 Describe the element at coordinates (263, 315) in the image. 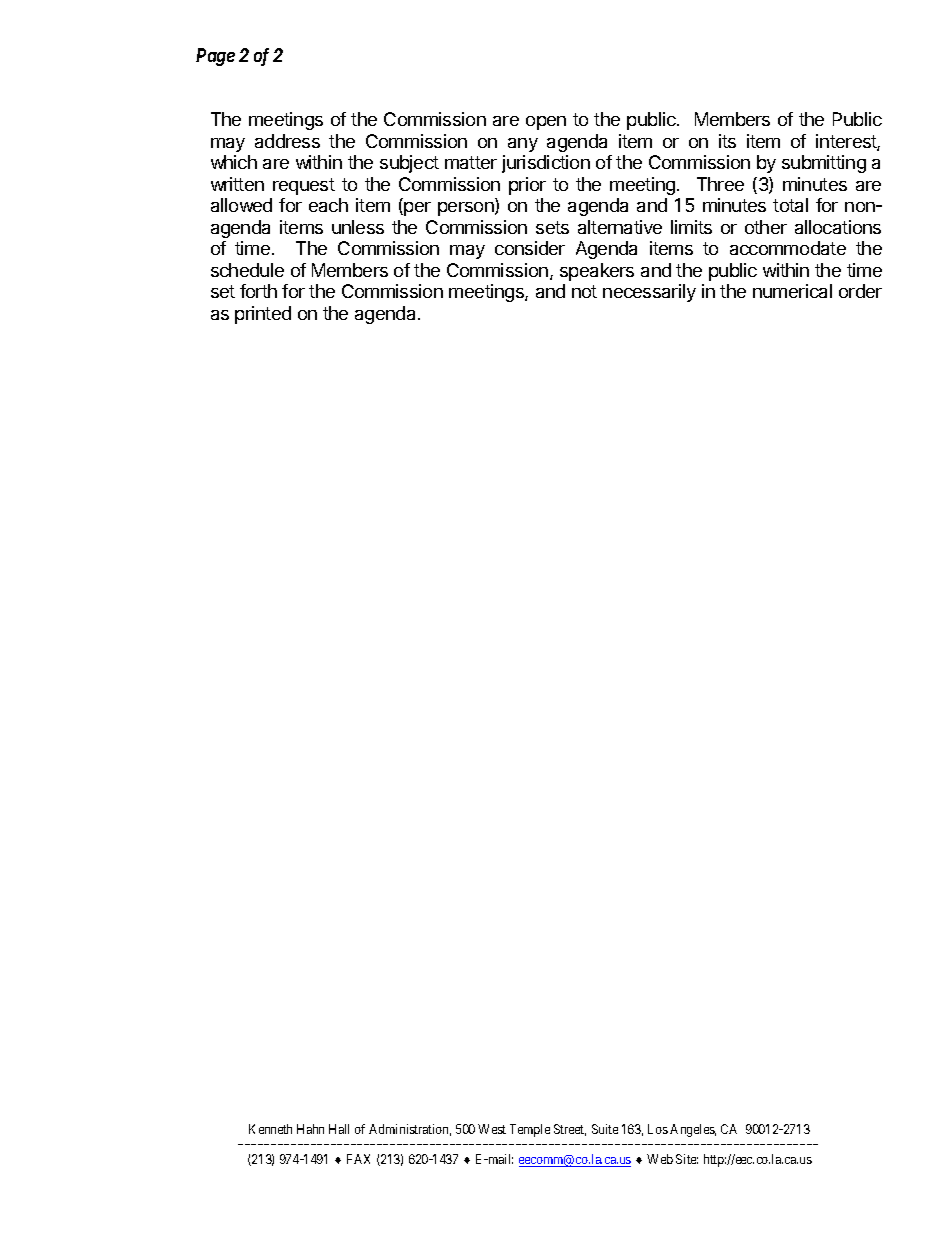

I see `printed` at that location.
